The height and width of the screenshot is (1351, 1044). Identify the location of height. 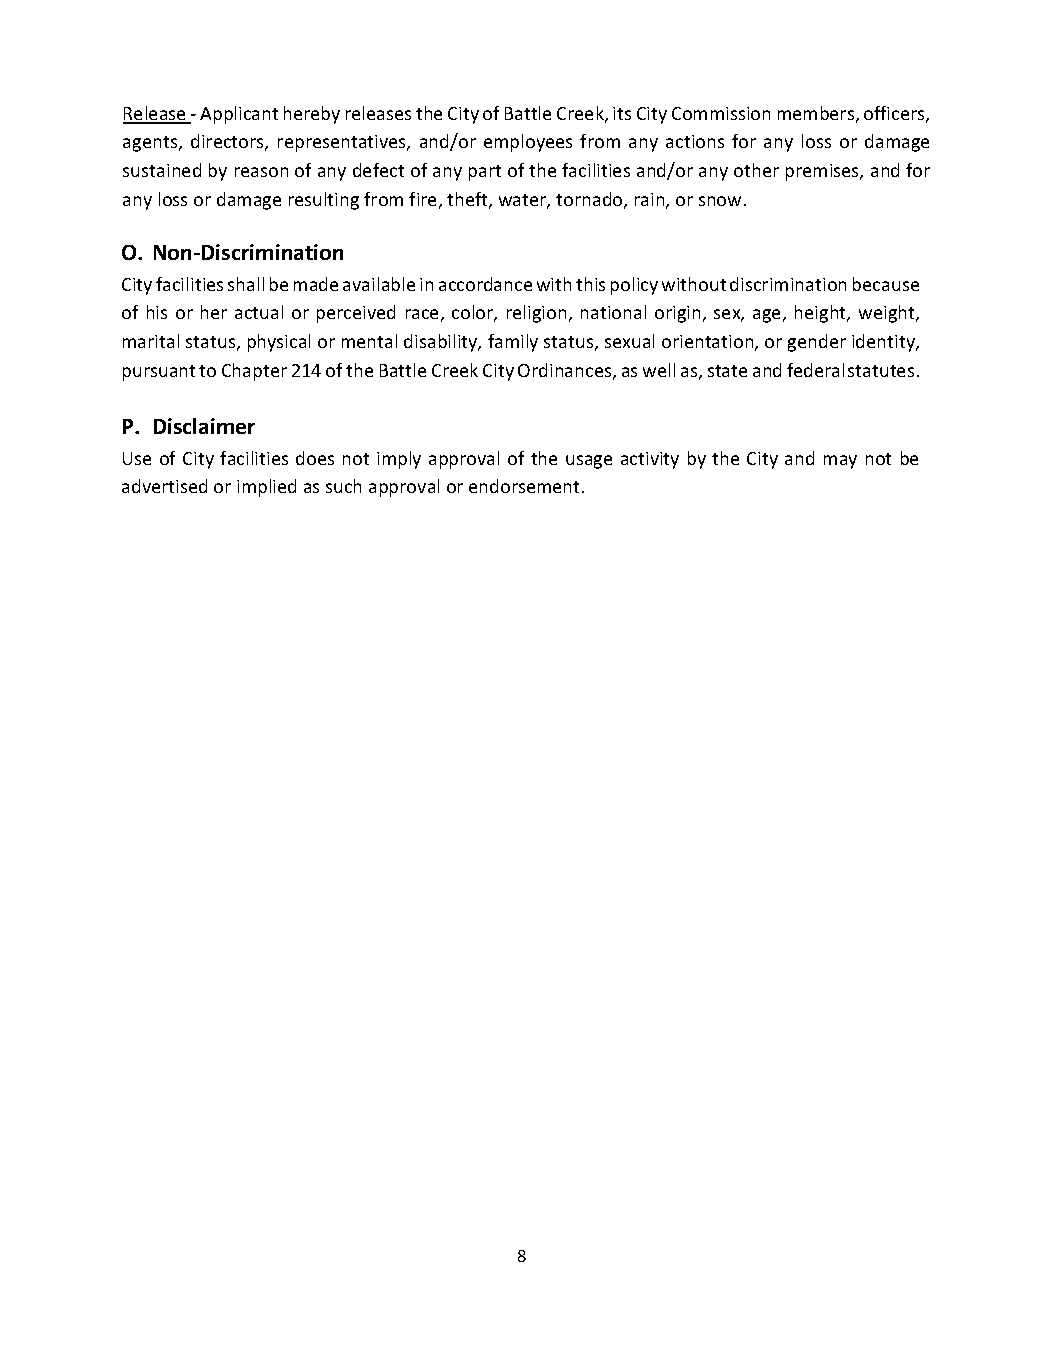
(822, 314).
